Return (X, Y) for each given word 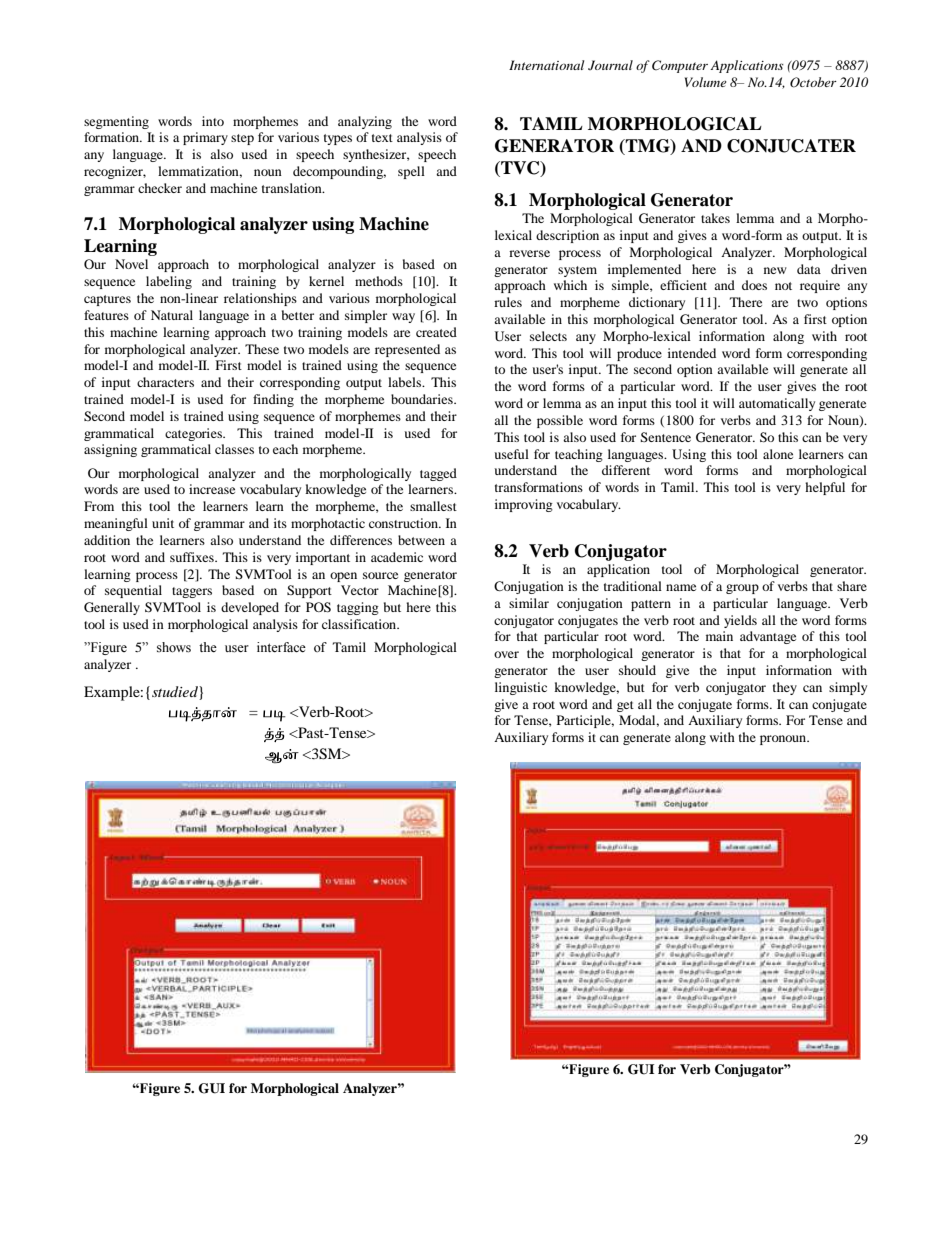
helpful (825, 488)
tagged (438, 474)
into (213, 121)
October (813, 82)
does (754, 285)
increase (212, 489)
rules (508, 302)
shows (174, 647)
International (547, 65)
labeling (169, 282)
